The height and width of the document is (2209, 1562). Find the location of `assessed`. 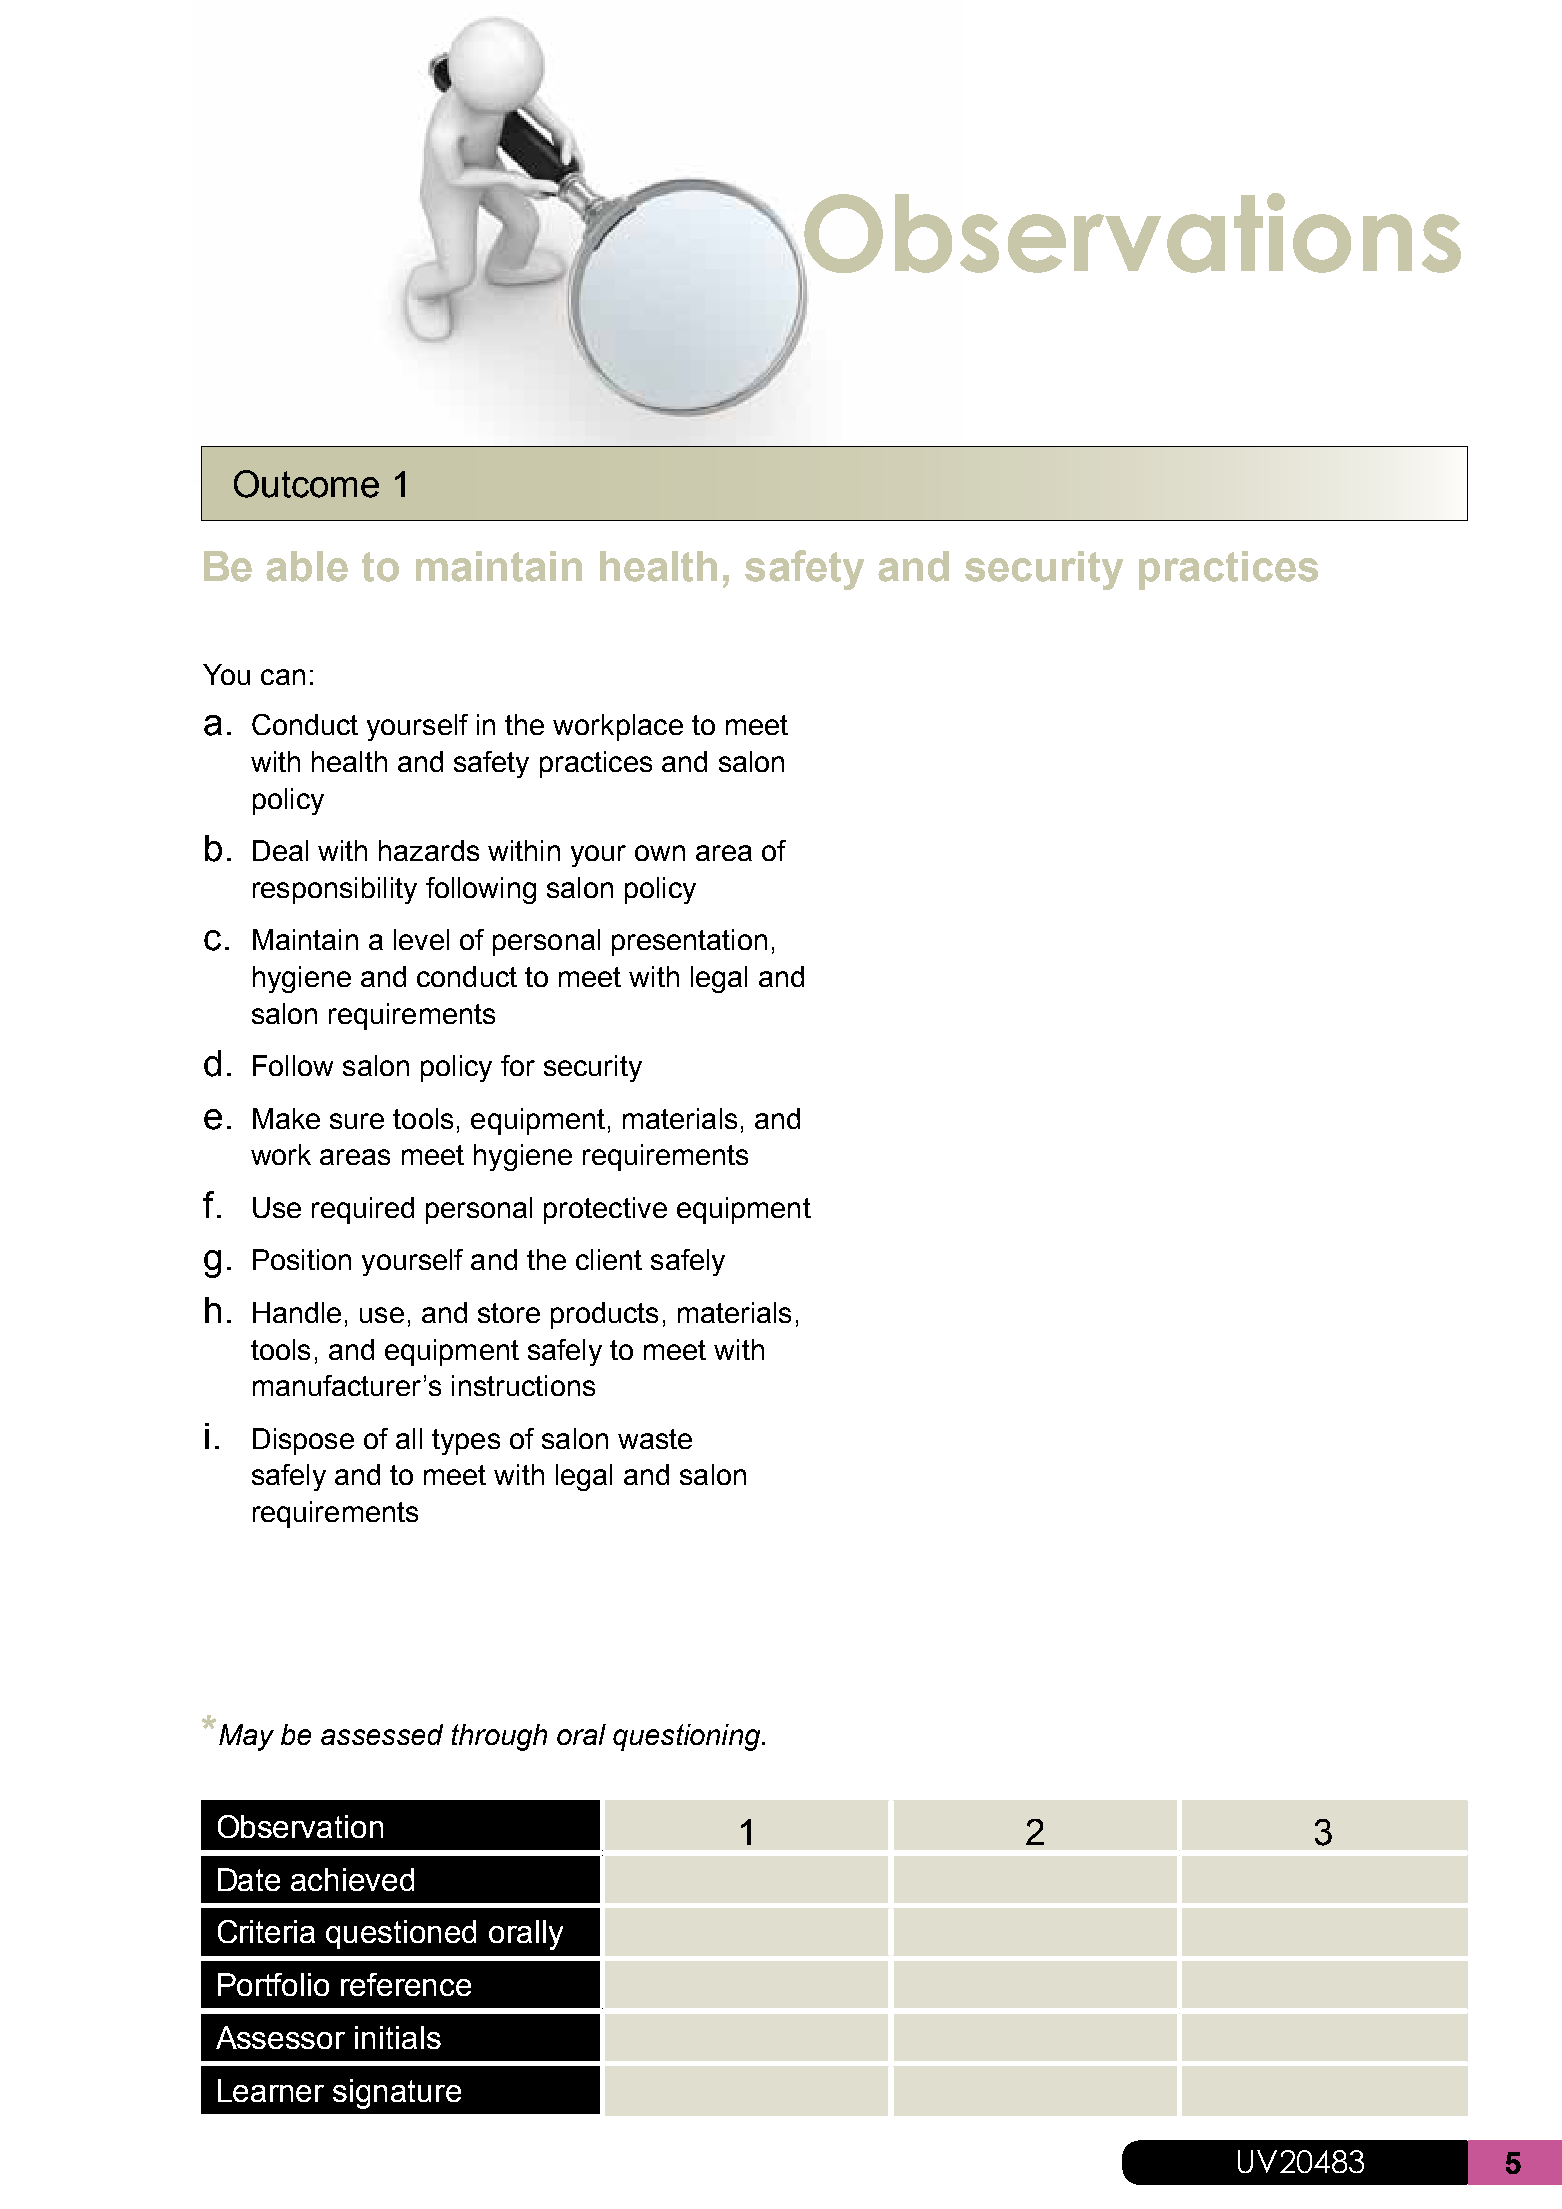

assessed is located at coordinates (382, 1734).
